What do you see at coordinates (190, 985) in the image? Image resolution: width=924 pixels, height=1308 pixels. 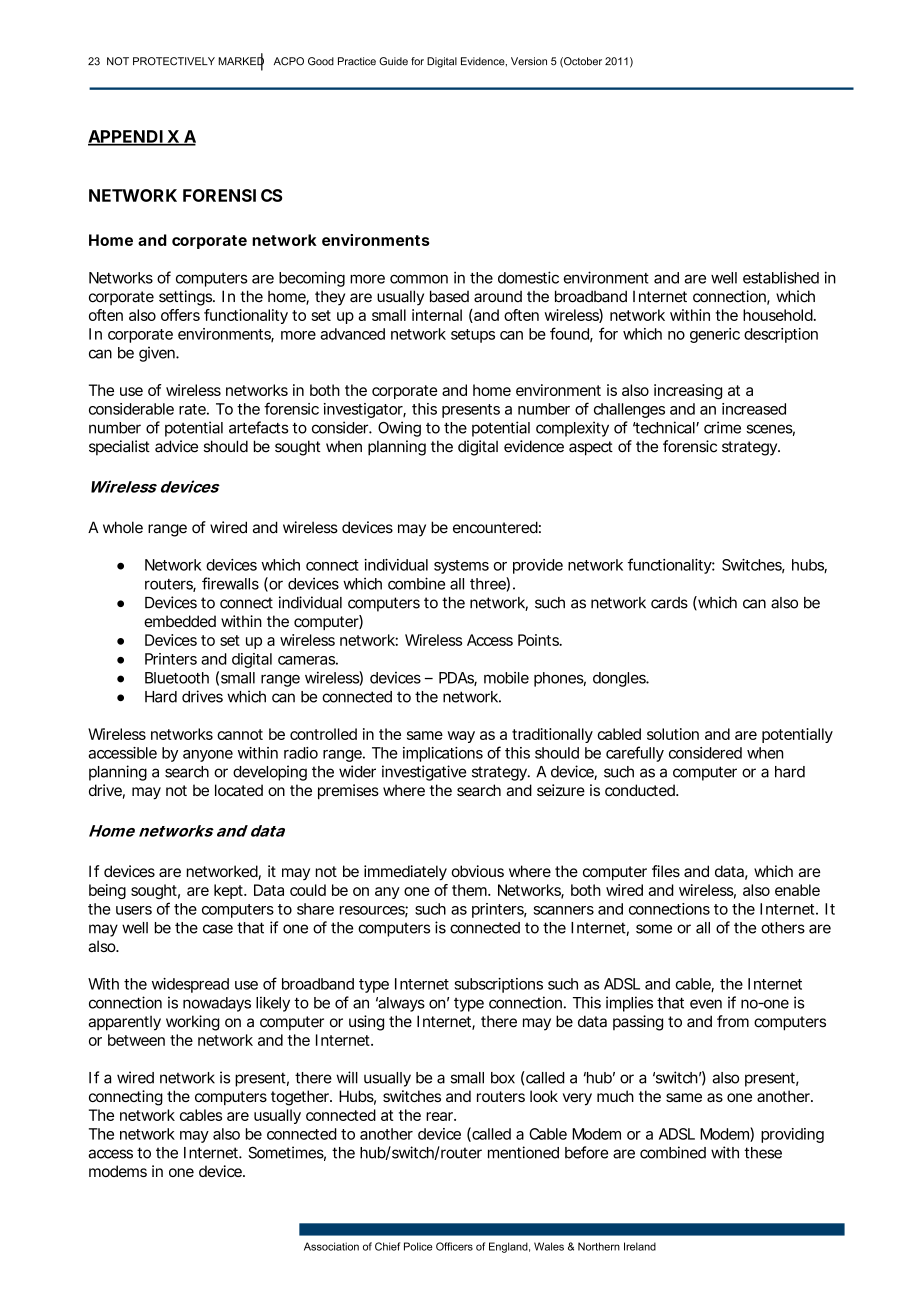 I see `widespread` at bounding box center [190, 985].
